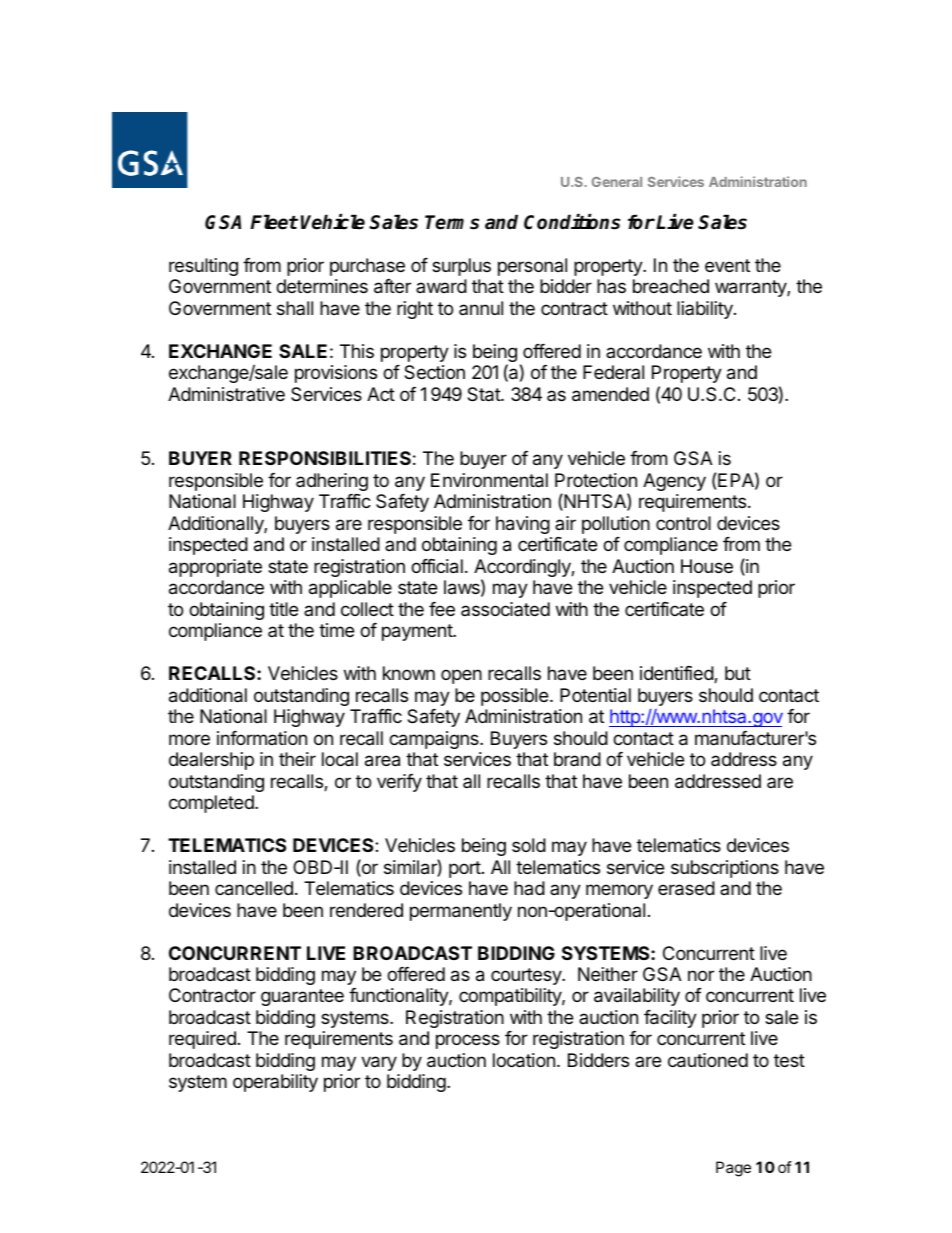  I want to click on Page, so click(733, 1169).
